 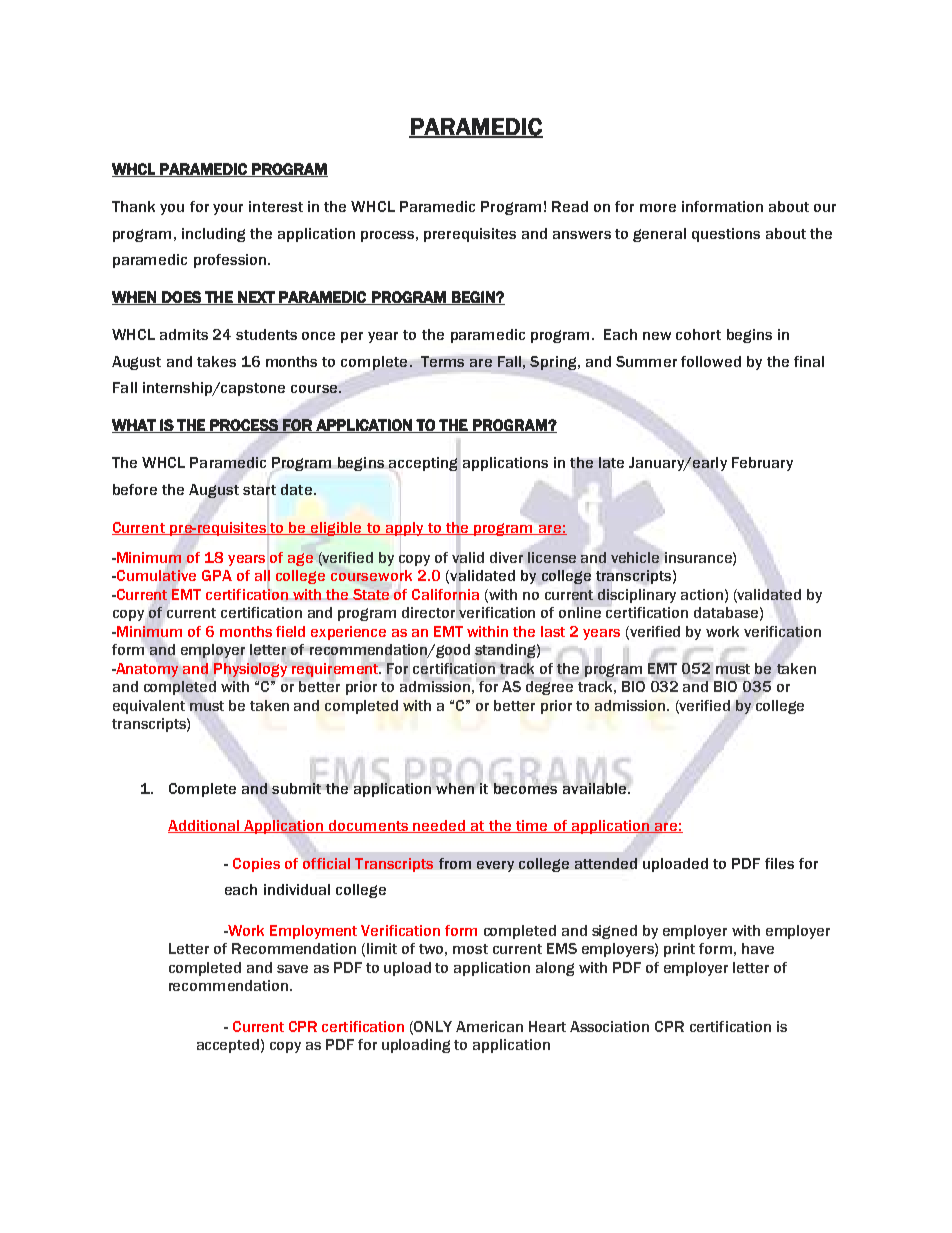 I want to click on February, so click(x=762, y=464).
